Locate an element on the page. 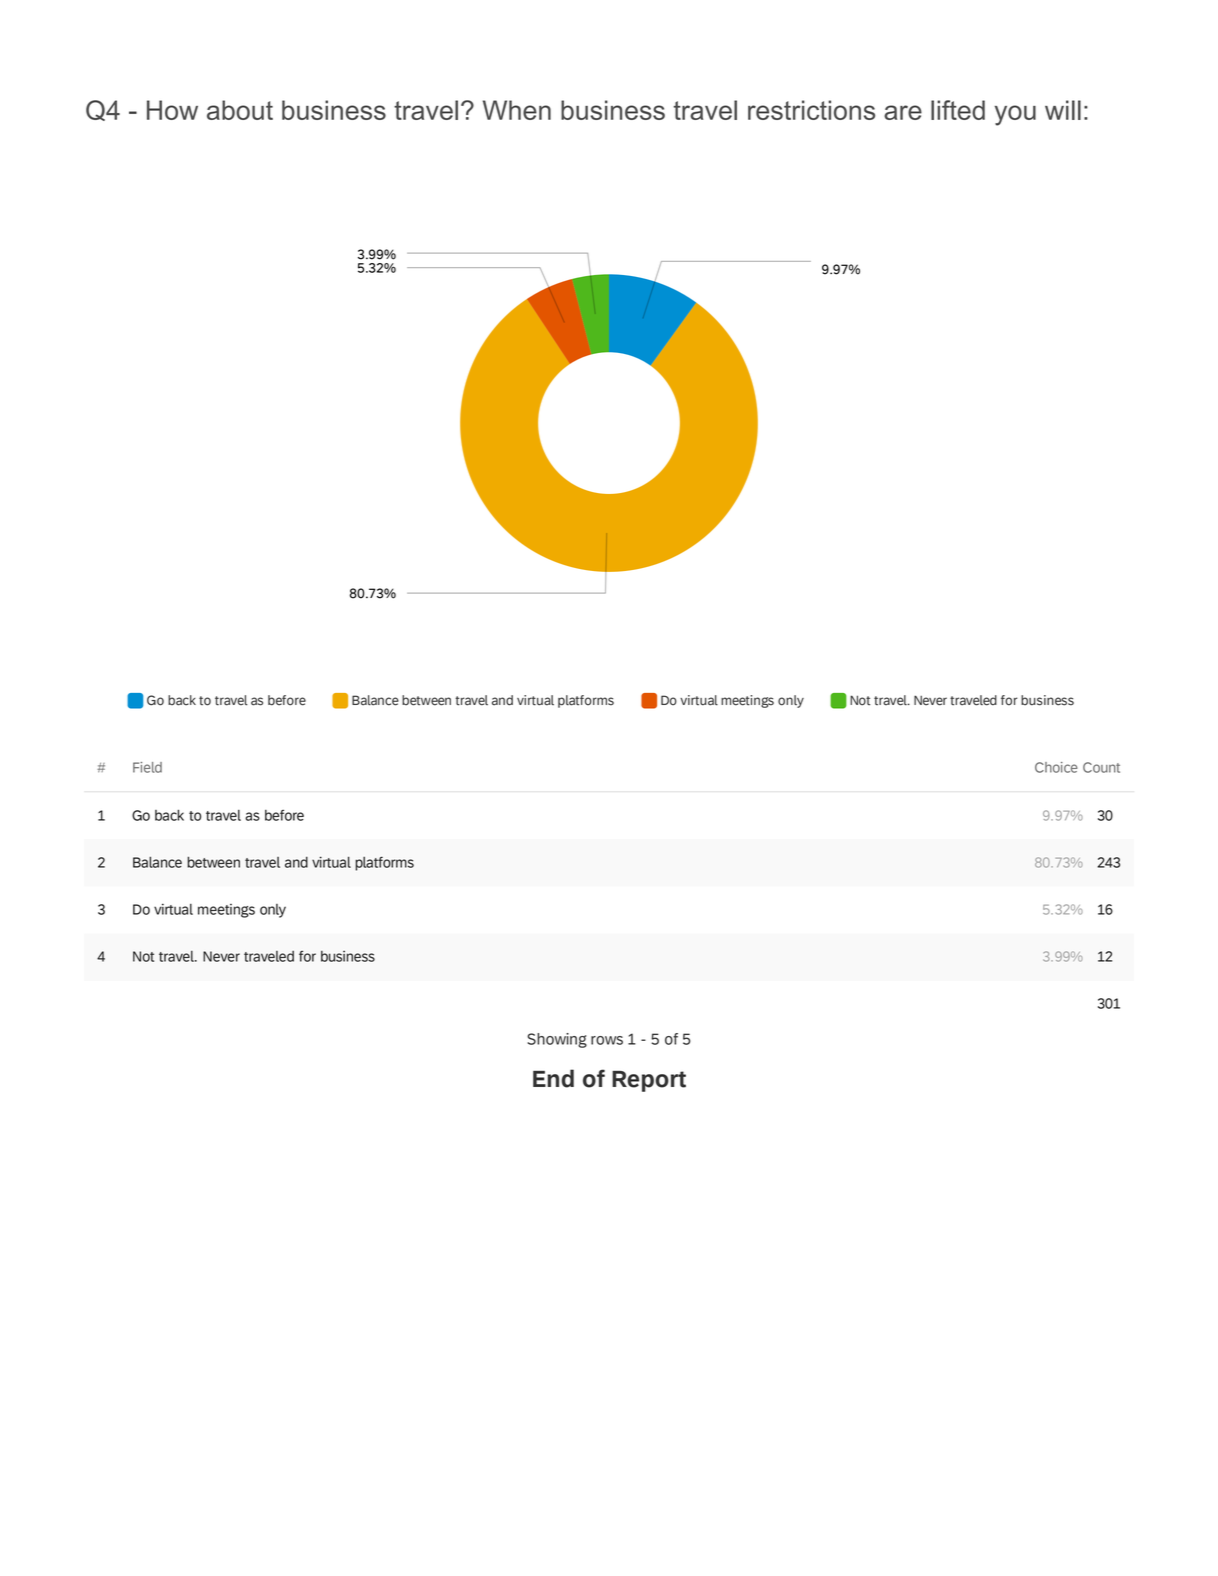  you is located at coordinates (1015, 115).
